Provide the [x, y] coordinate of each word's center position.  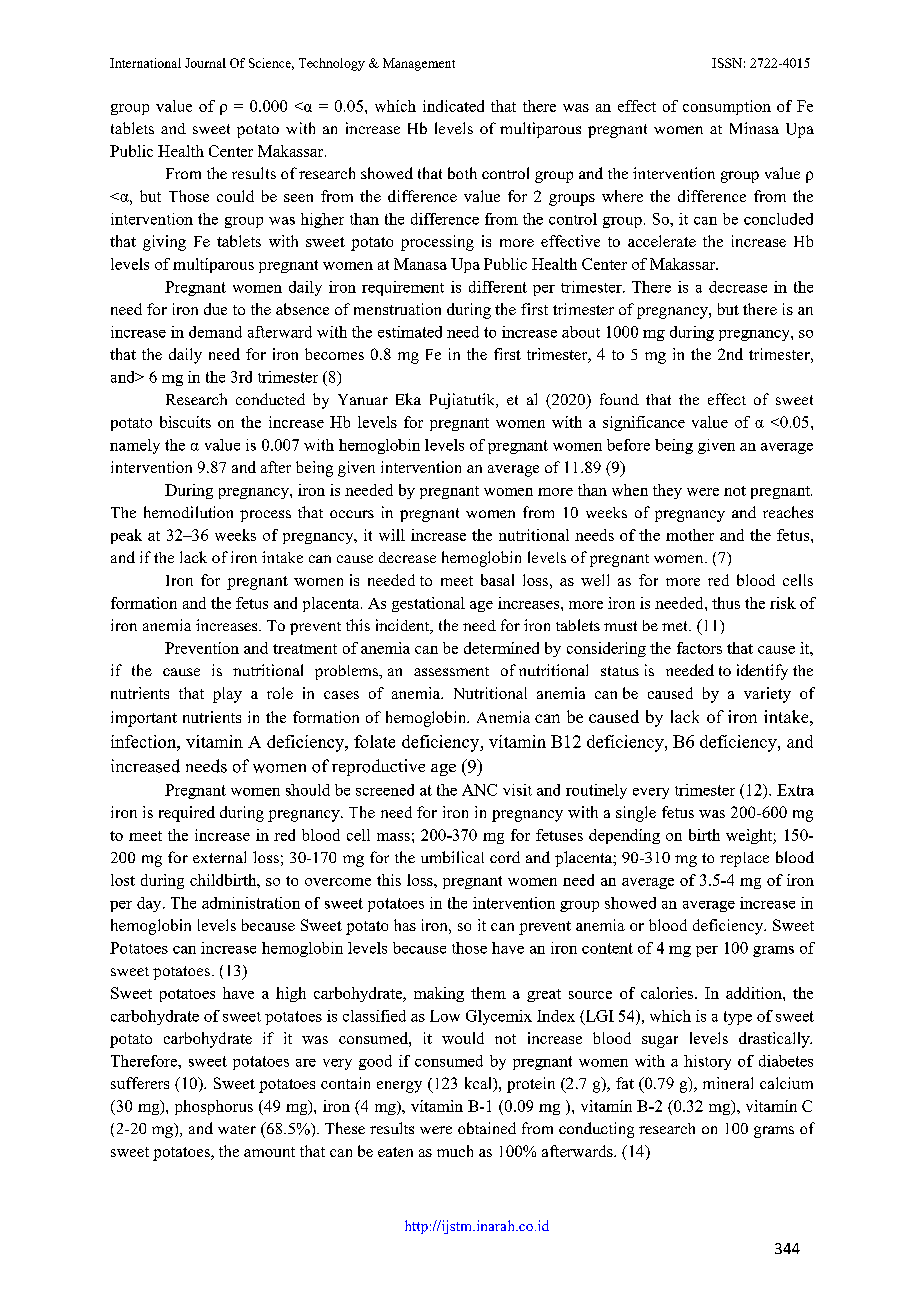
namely [135, 446]
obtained [487, 1128]
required [187, 814]
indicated [453, 106]
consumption [727, 107]
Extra [795, 790]
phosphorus [214, 1107]
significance [644, 423]
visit [517, 790]
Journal [205, 63]
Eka [408, 399]
